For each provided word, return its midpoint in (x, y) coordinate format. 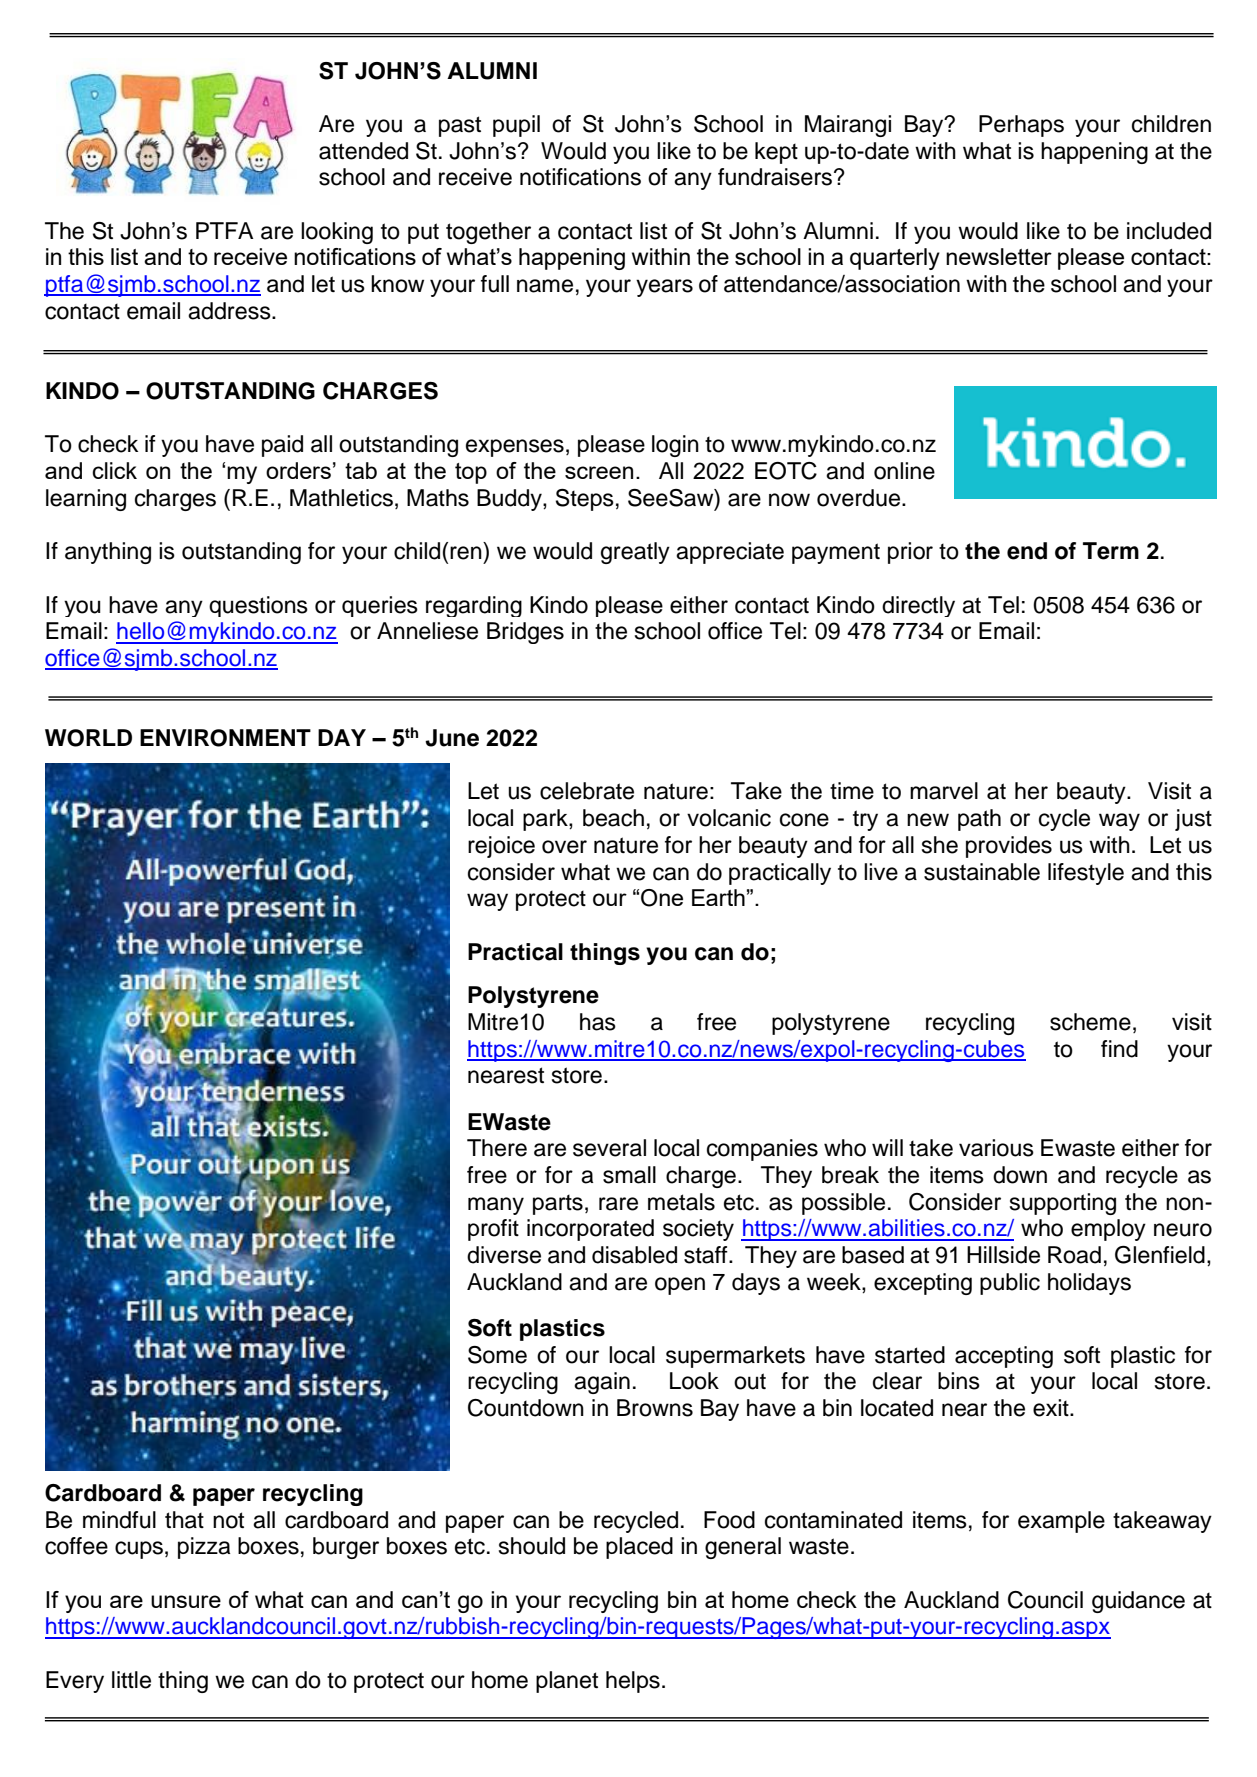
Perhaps (1021, 126)
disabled (634, 1255)
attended (363, 151)
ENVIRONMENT (225, 738)
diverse (504, 1255)
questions (258, 606)
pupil (516, 126)
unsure (186, 1601)
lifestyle (1086, 874)
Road (1074, 1255)
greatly (635, 553)
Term (1111, 551)
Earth (718, 897)
